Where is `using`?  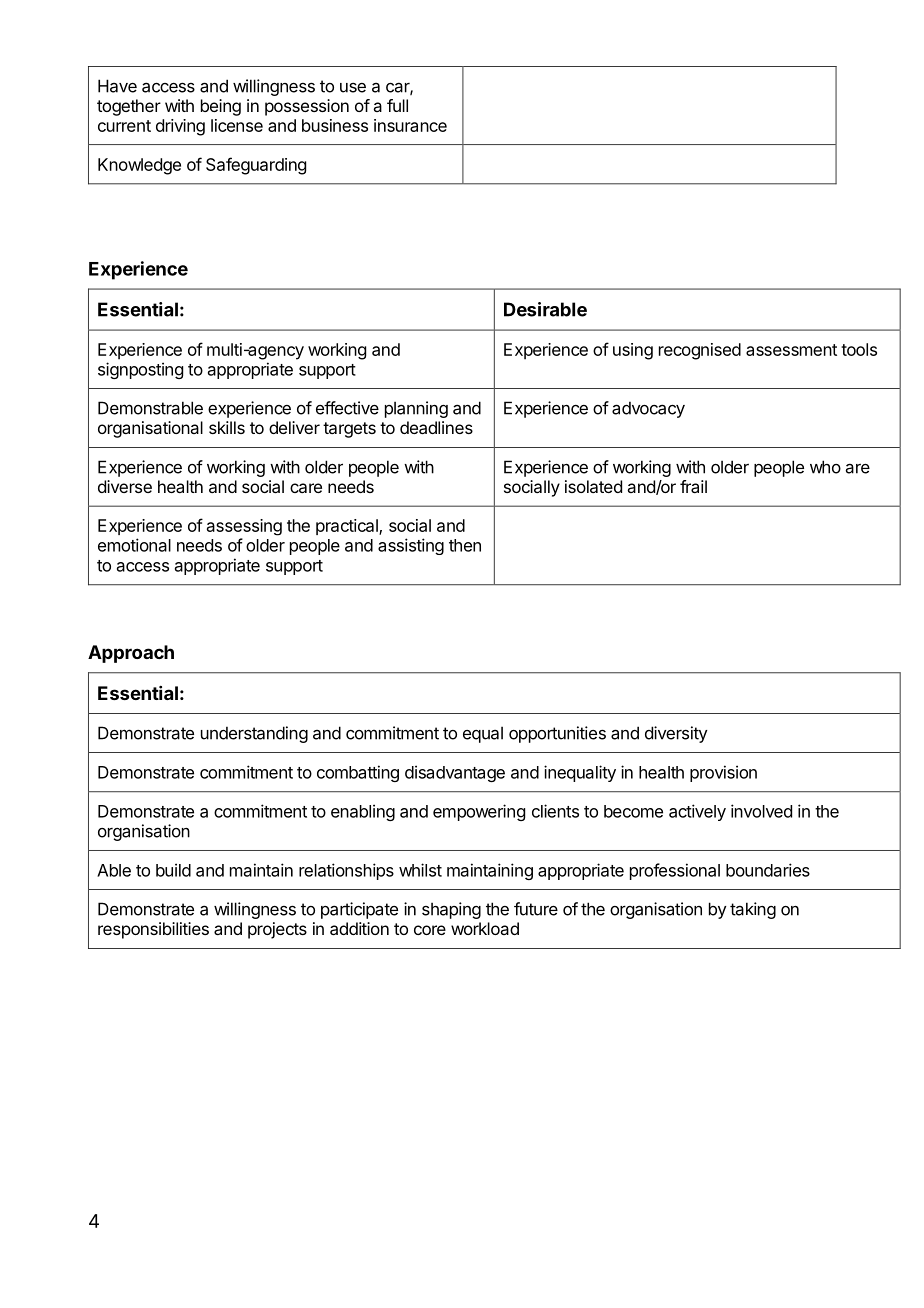
using is located at coordinates (633, 351).
